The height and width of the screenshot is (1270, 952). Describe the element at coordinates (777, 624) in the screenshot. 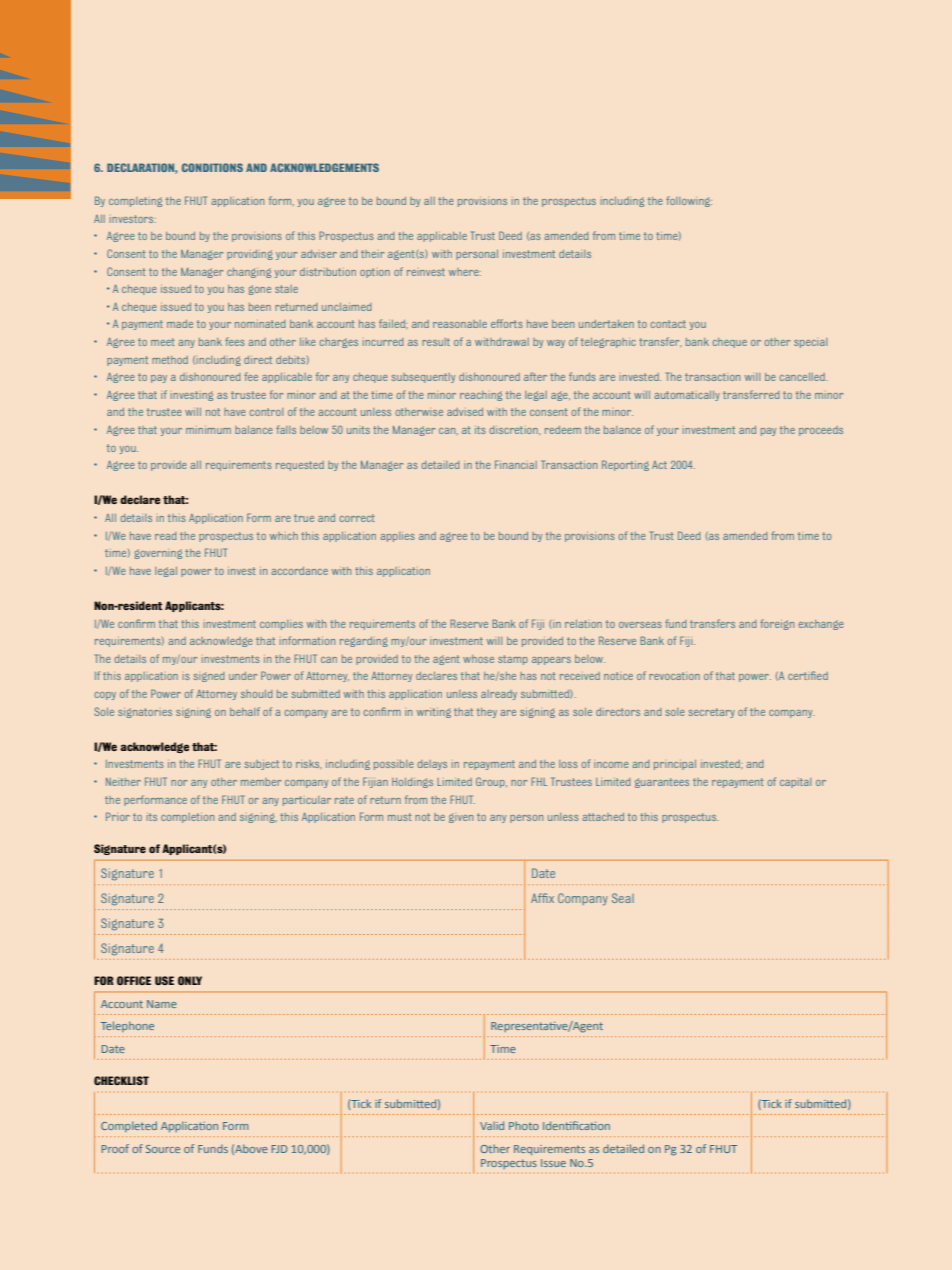

I see `foreign` at that location.
